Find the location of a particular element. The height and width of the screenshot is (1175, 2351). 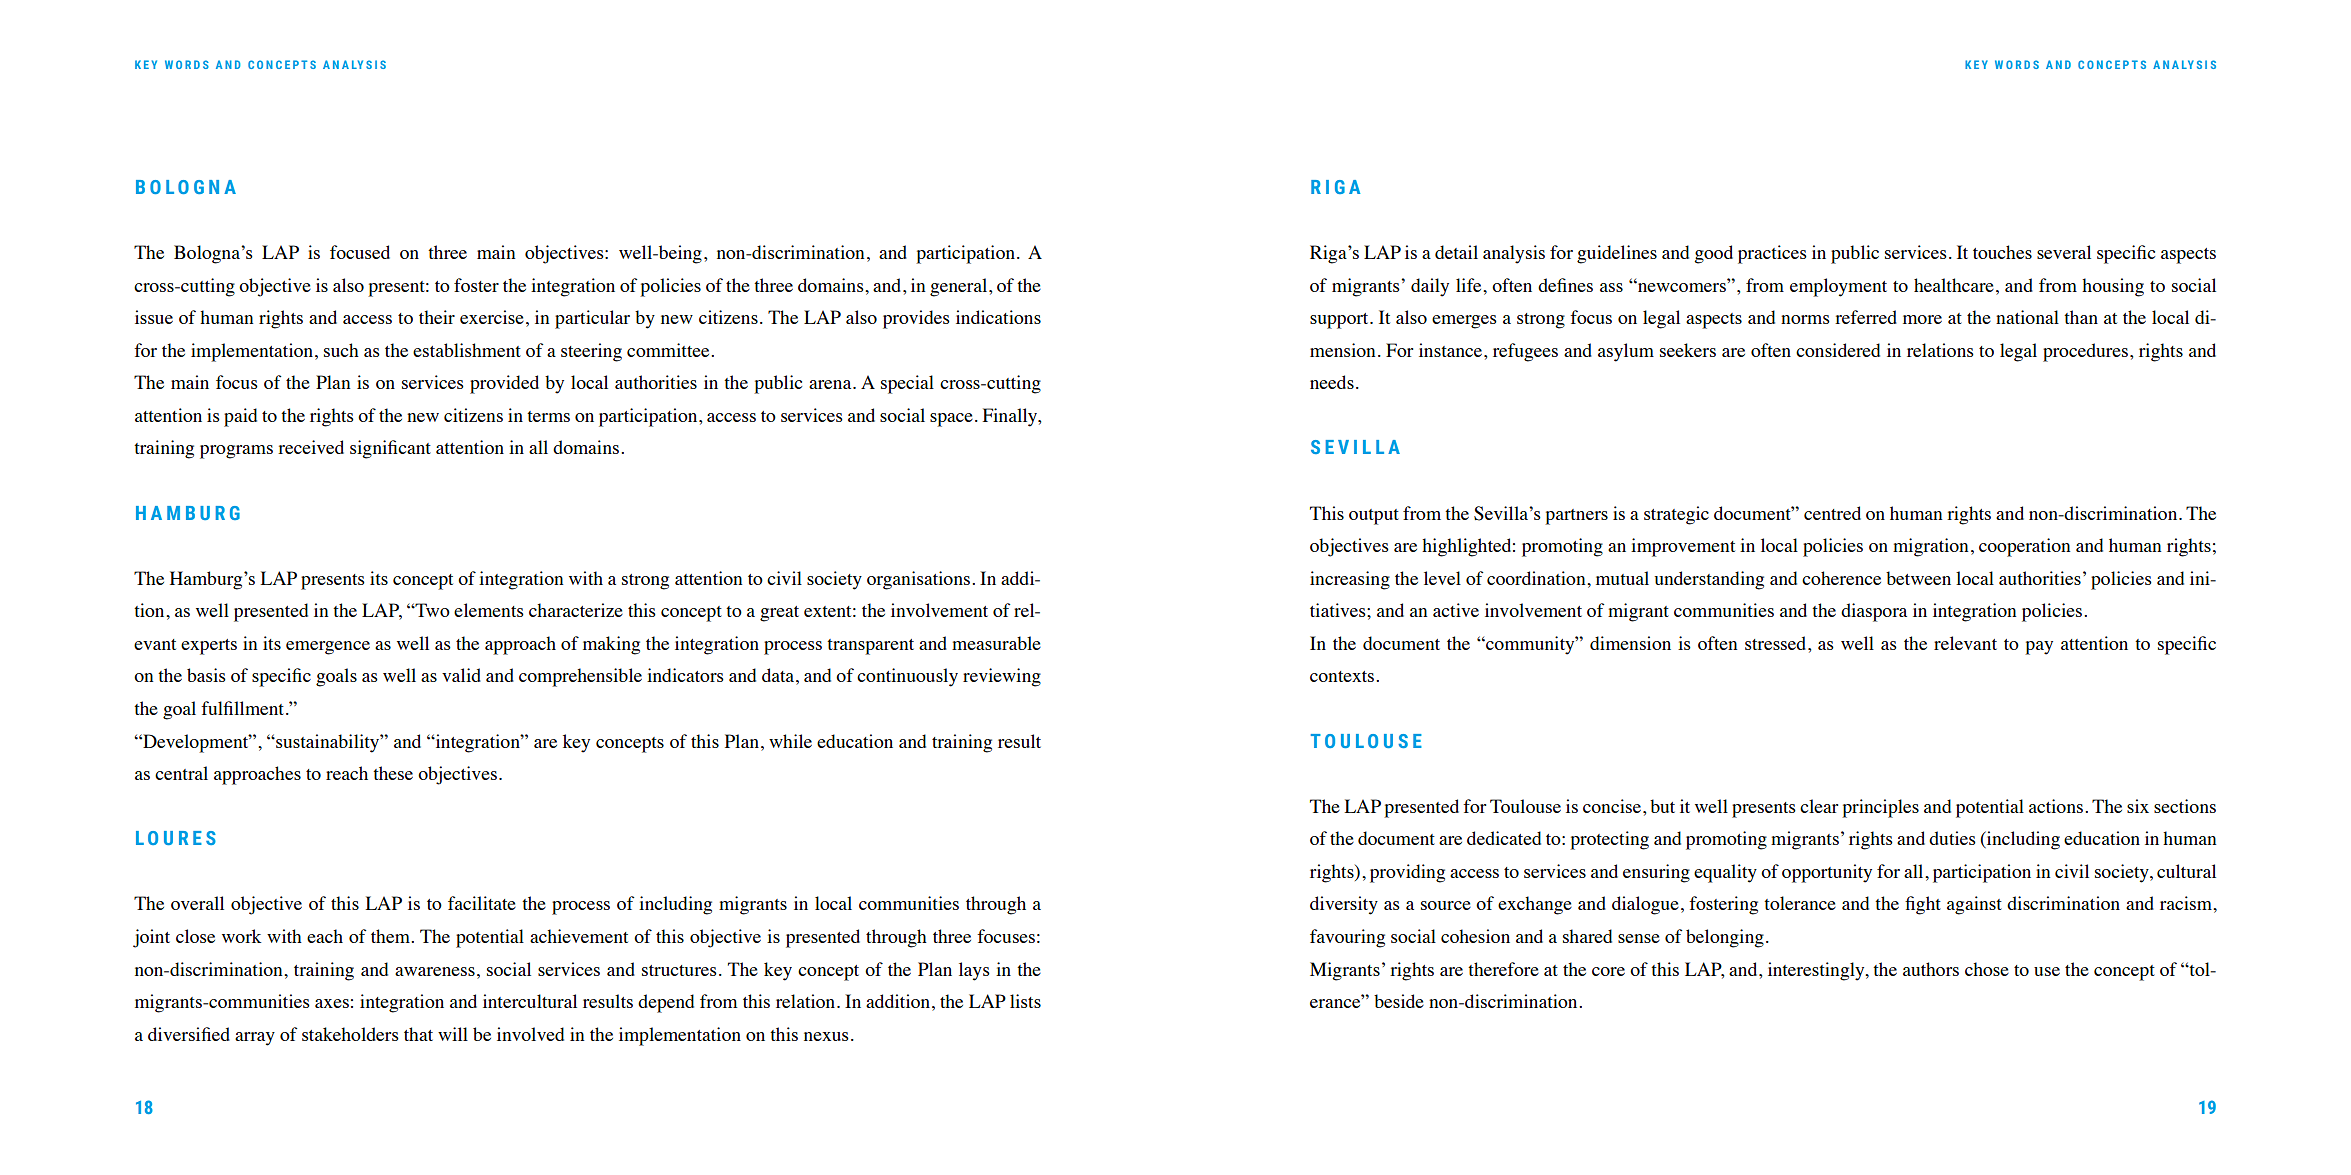

general is located at coordinates (960, 287).
